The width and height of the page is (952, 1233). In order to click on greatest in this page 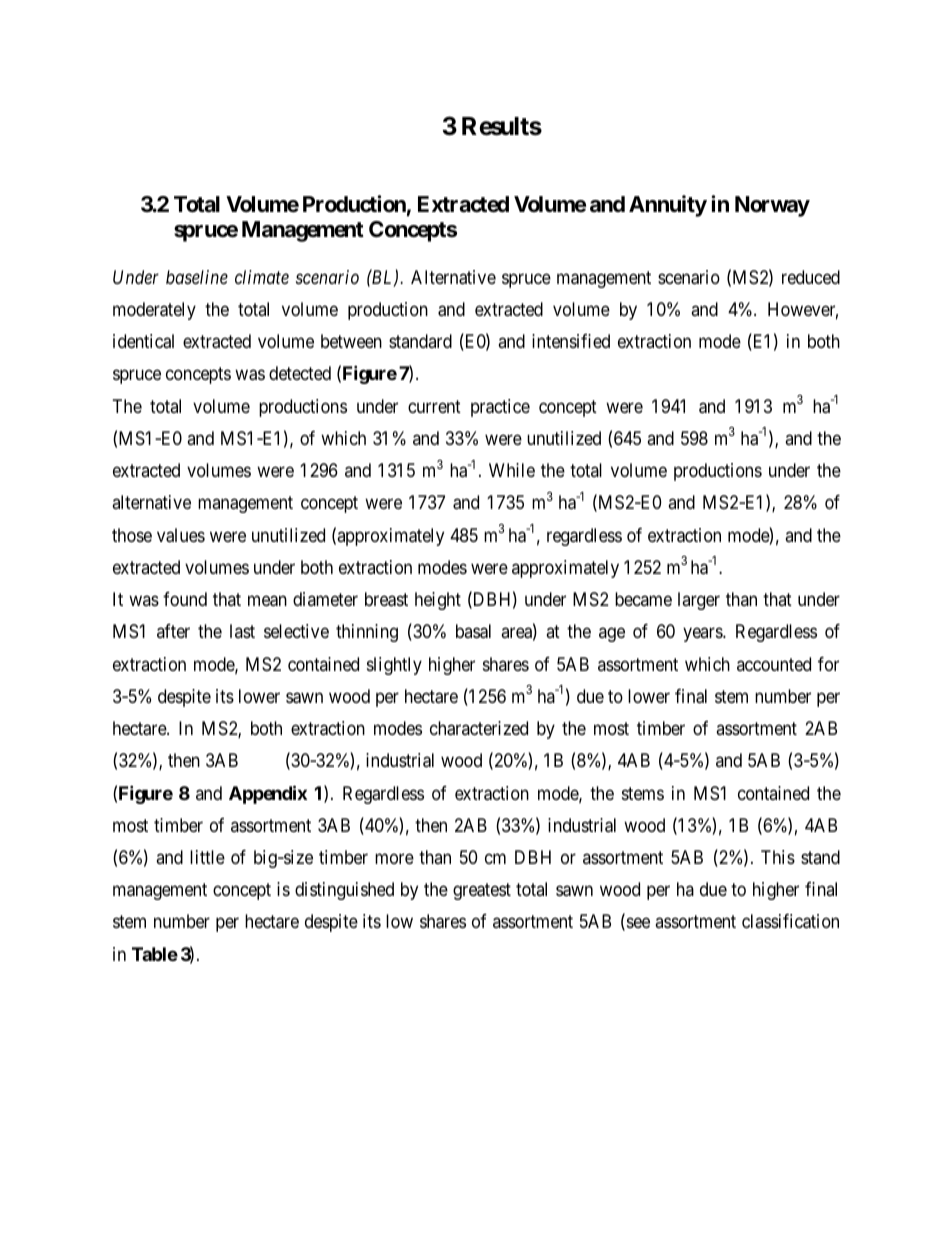, I will do `click(482, 891)`.
